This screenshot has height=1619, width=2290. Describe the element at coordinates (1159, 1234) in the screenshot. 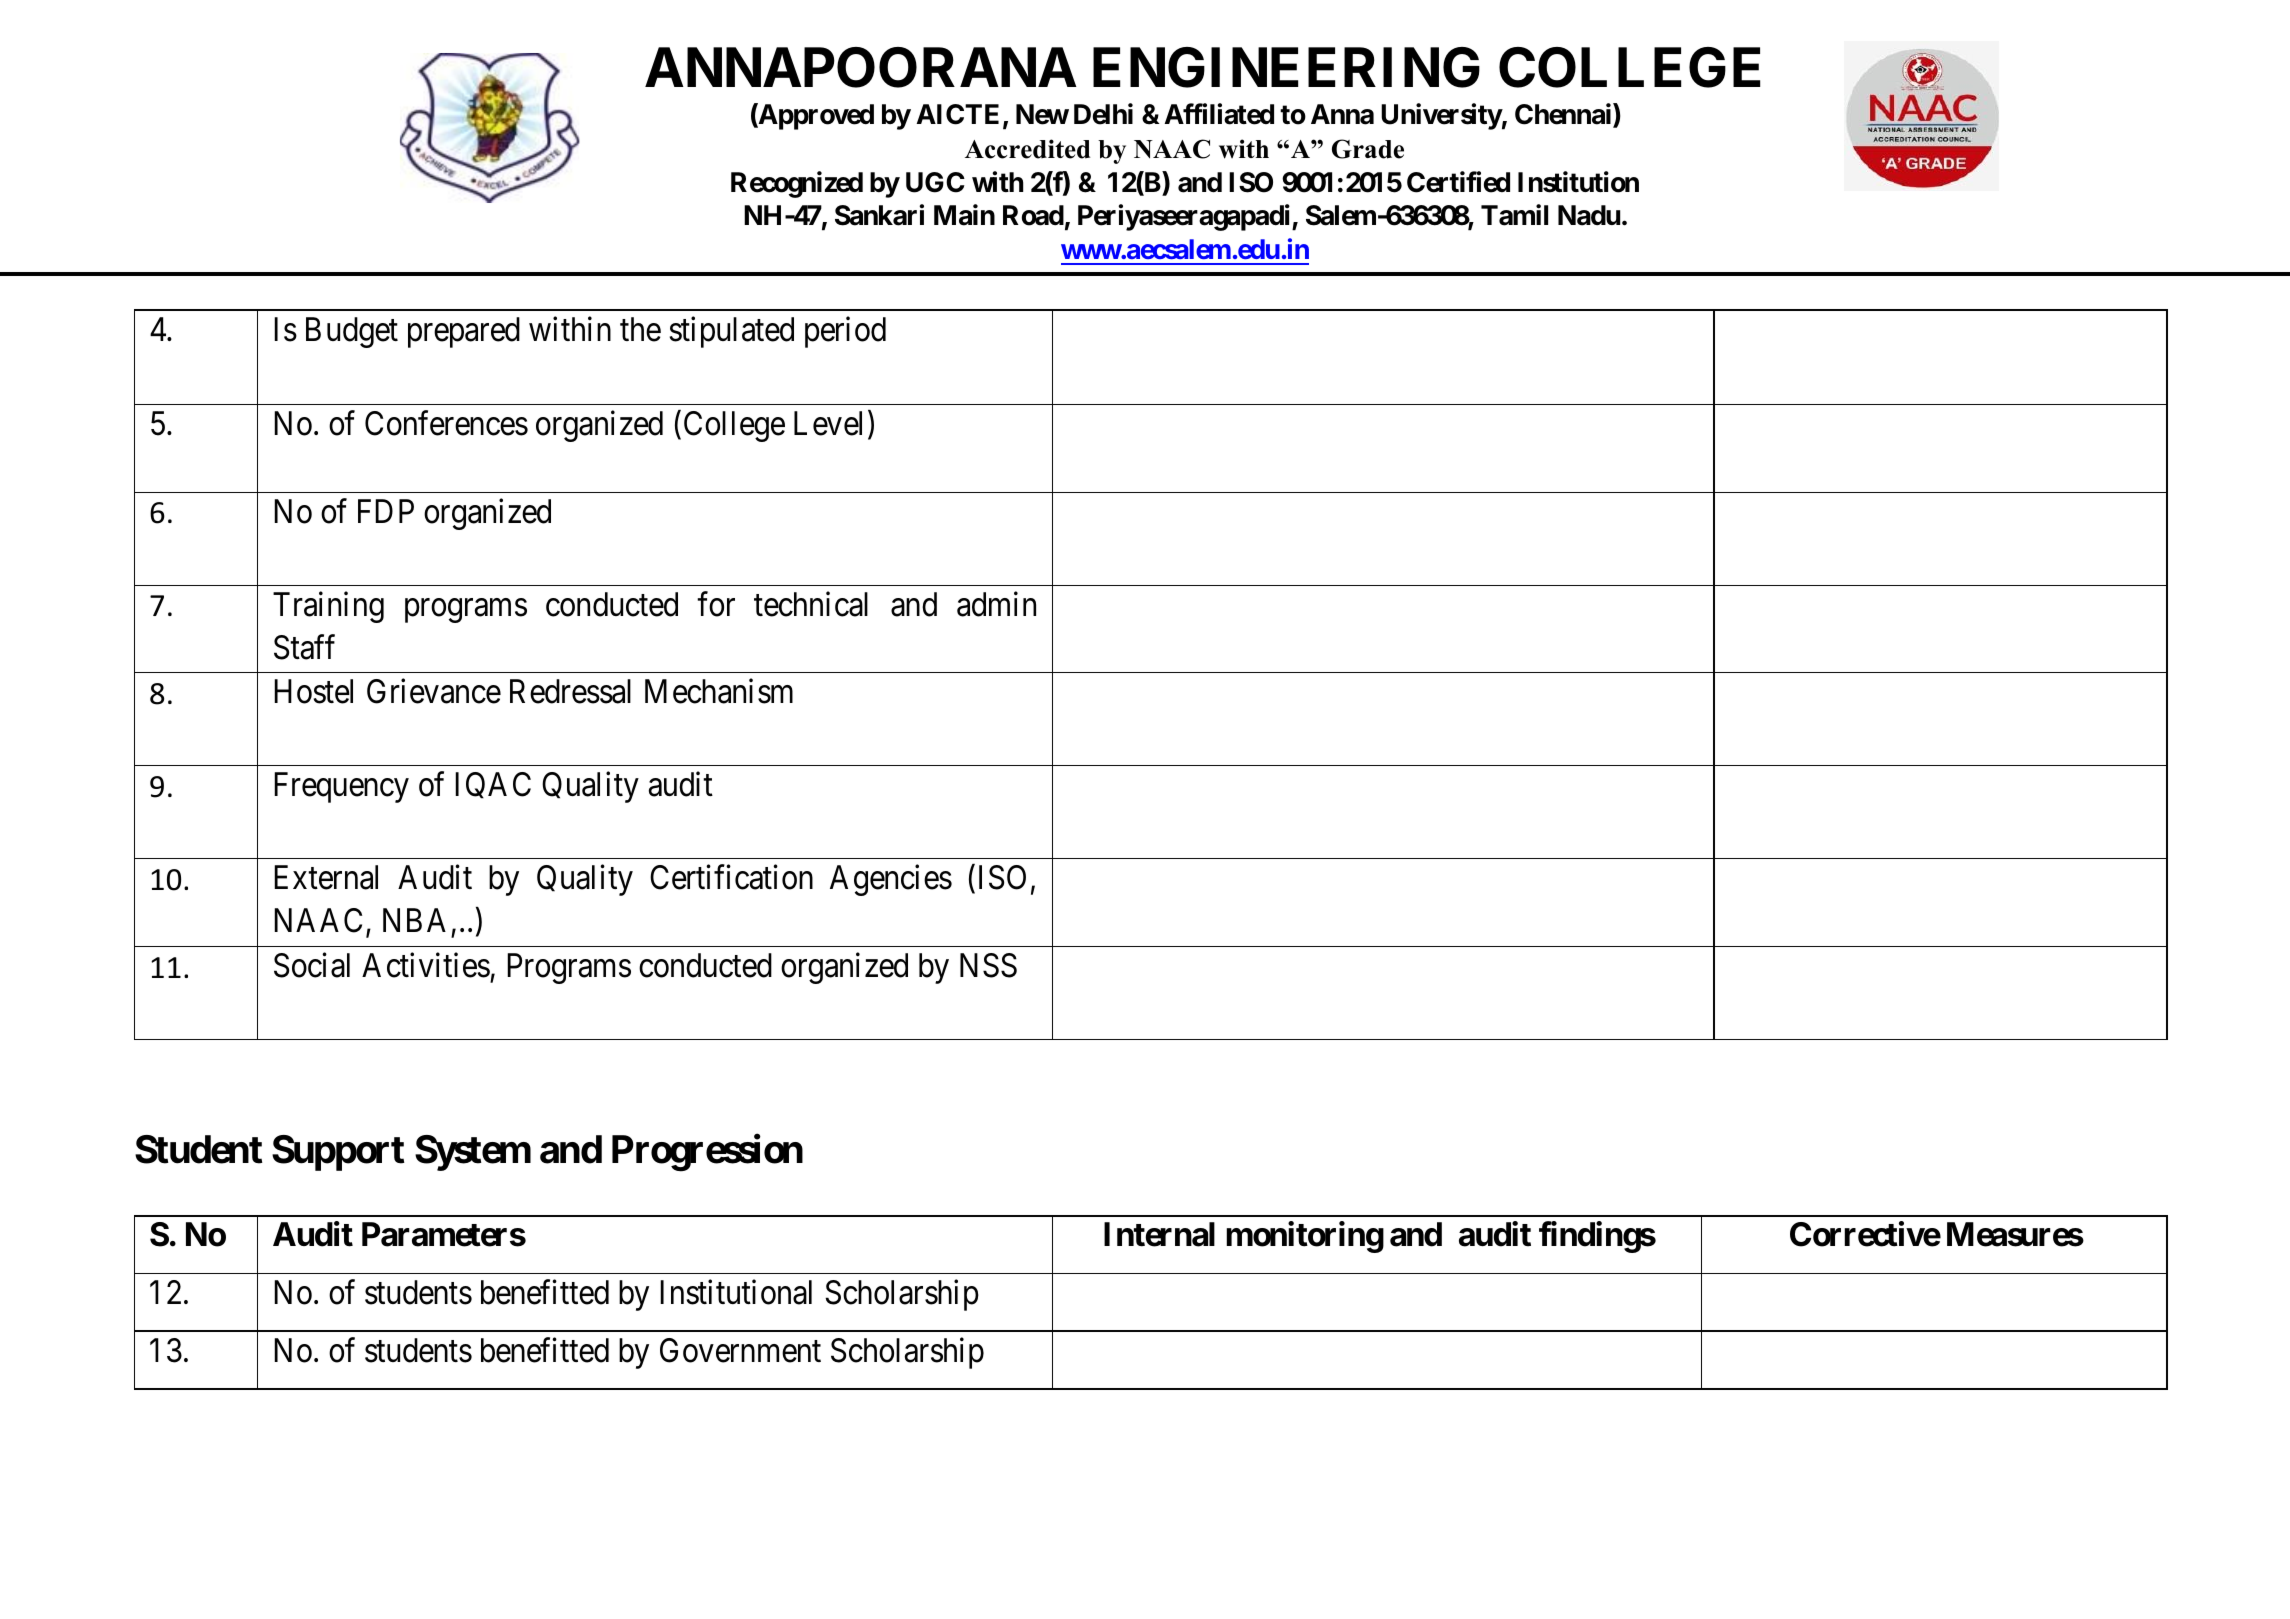

I see `Internal` at that location.
